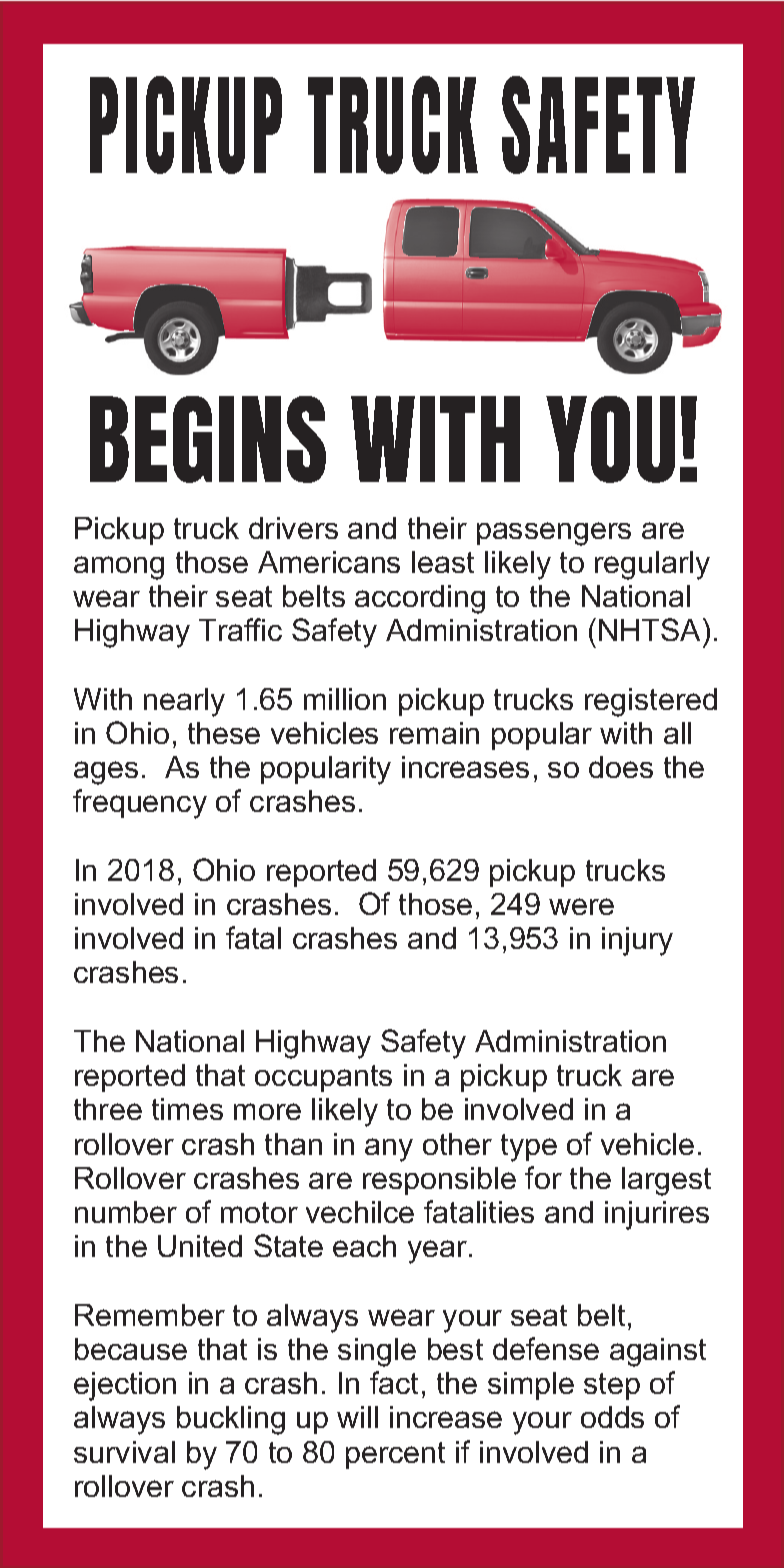 This image has width=784, height=1568. I want to click on buckling, so click(231, 1420).
